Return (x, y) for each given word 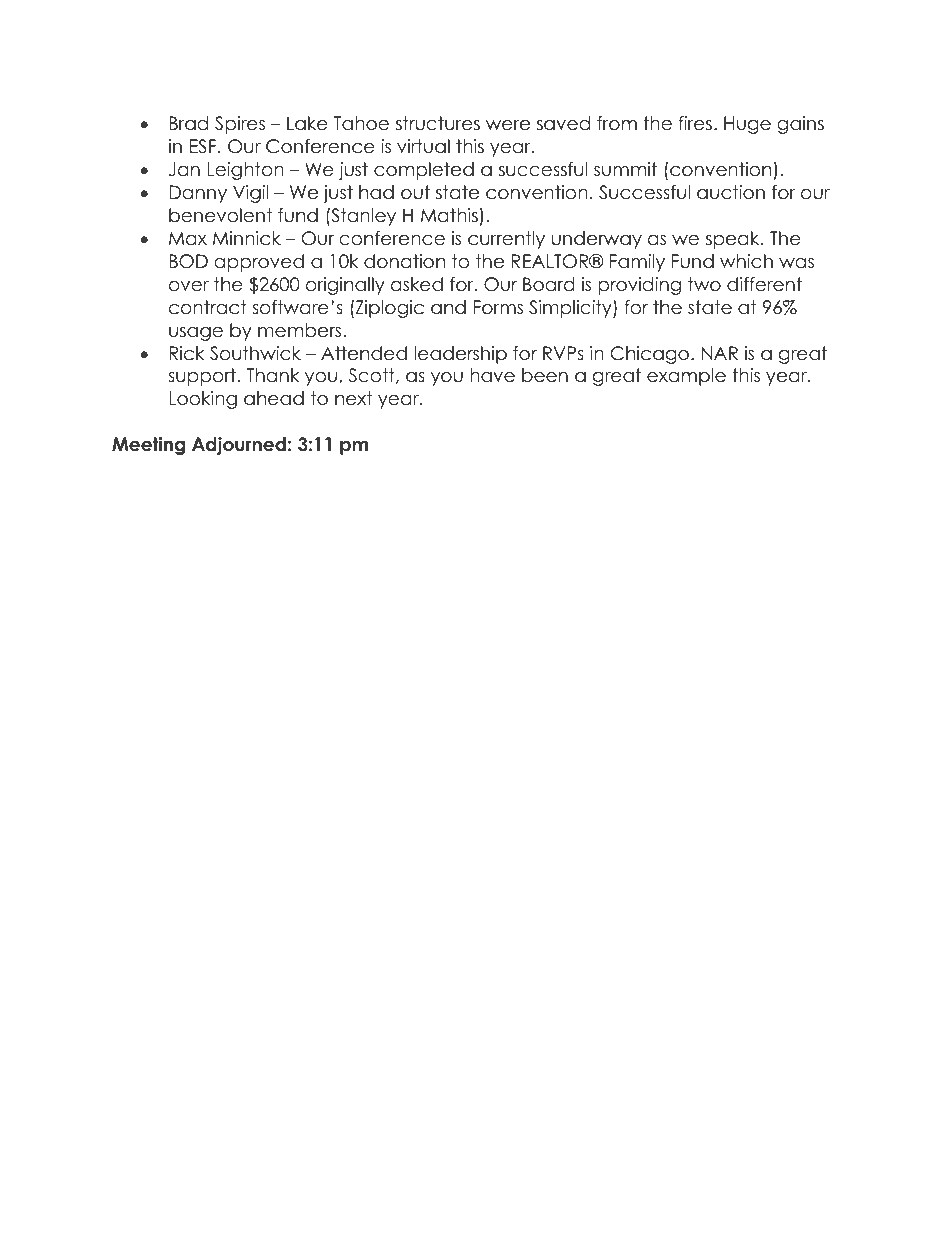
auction (731, 192)
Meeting (148, 446)
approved (259, 263)
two (704, 284)
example (686, 377)
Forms (498, 307)
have (492, 375)
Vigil (250, 194)
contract (208, 307)
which (746, 261)
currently (506, 240)
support (202, 377)
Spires (240, 125)
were (508, 125)
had (376, 192)
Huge (747, 125)
